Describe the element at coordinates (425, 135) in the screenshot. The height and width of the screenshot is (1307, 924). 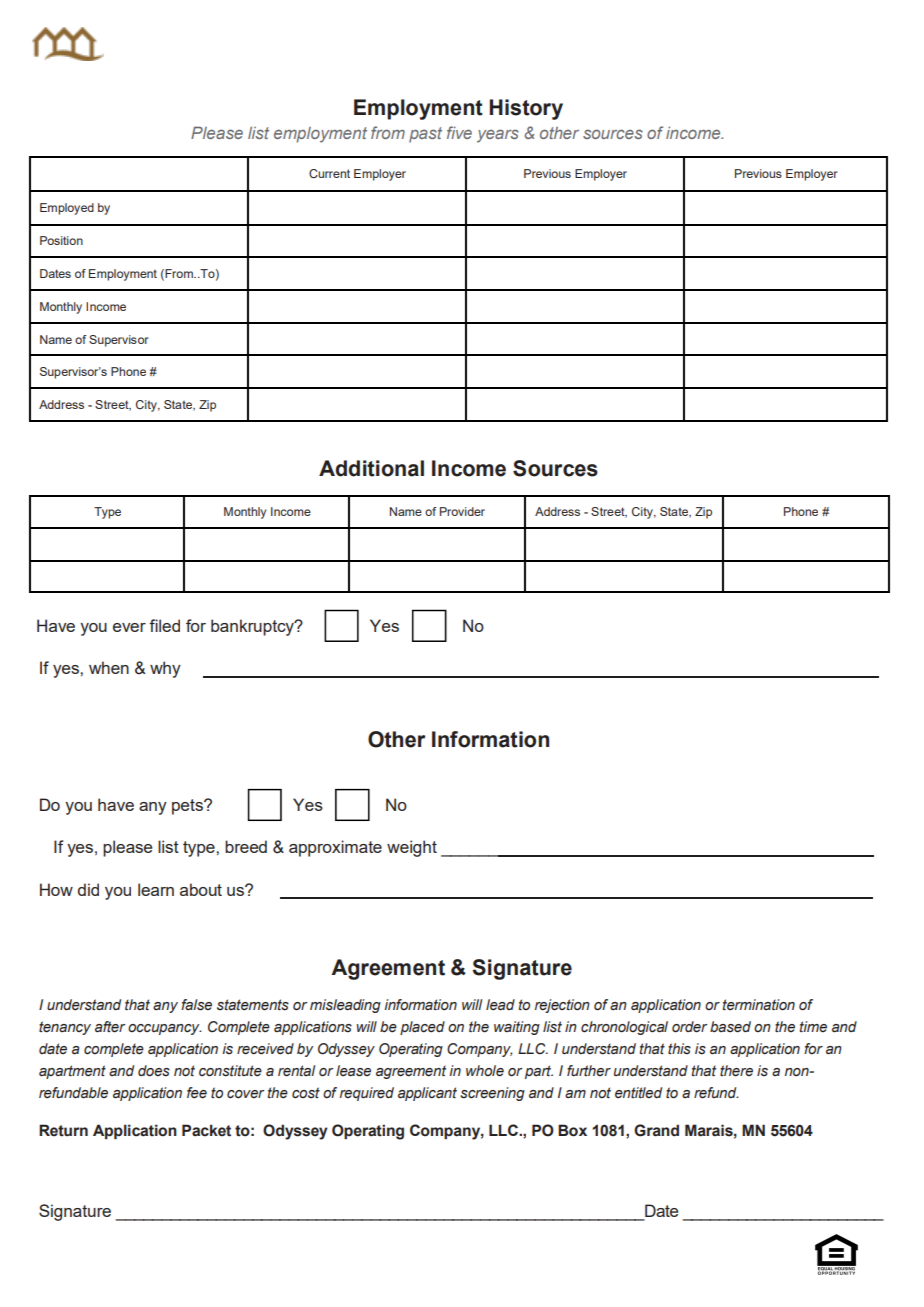
I see `past` at that location.
